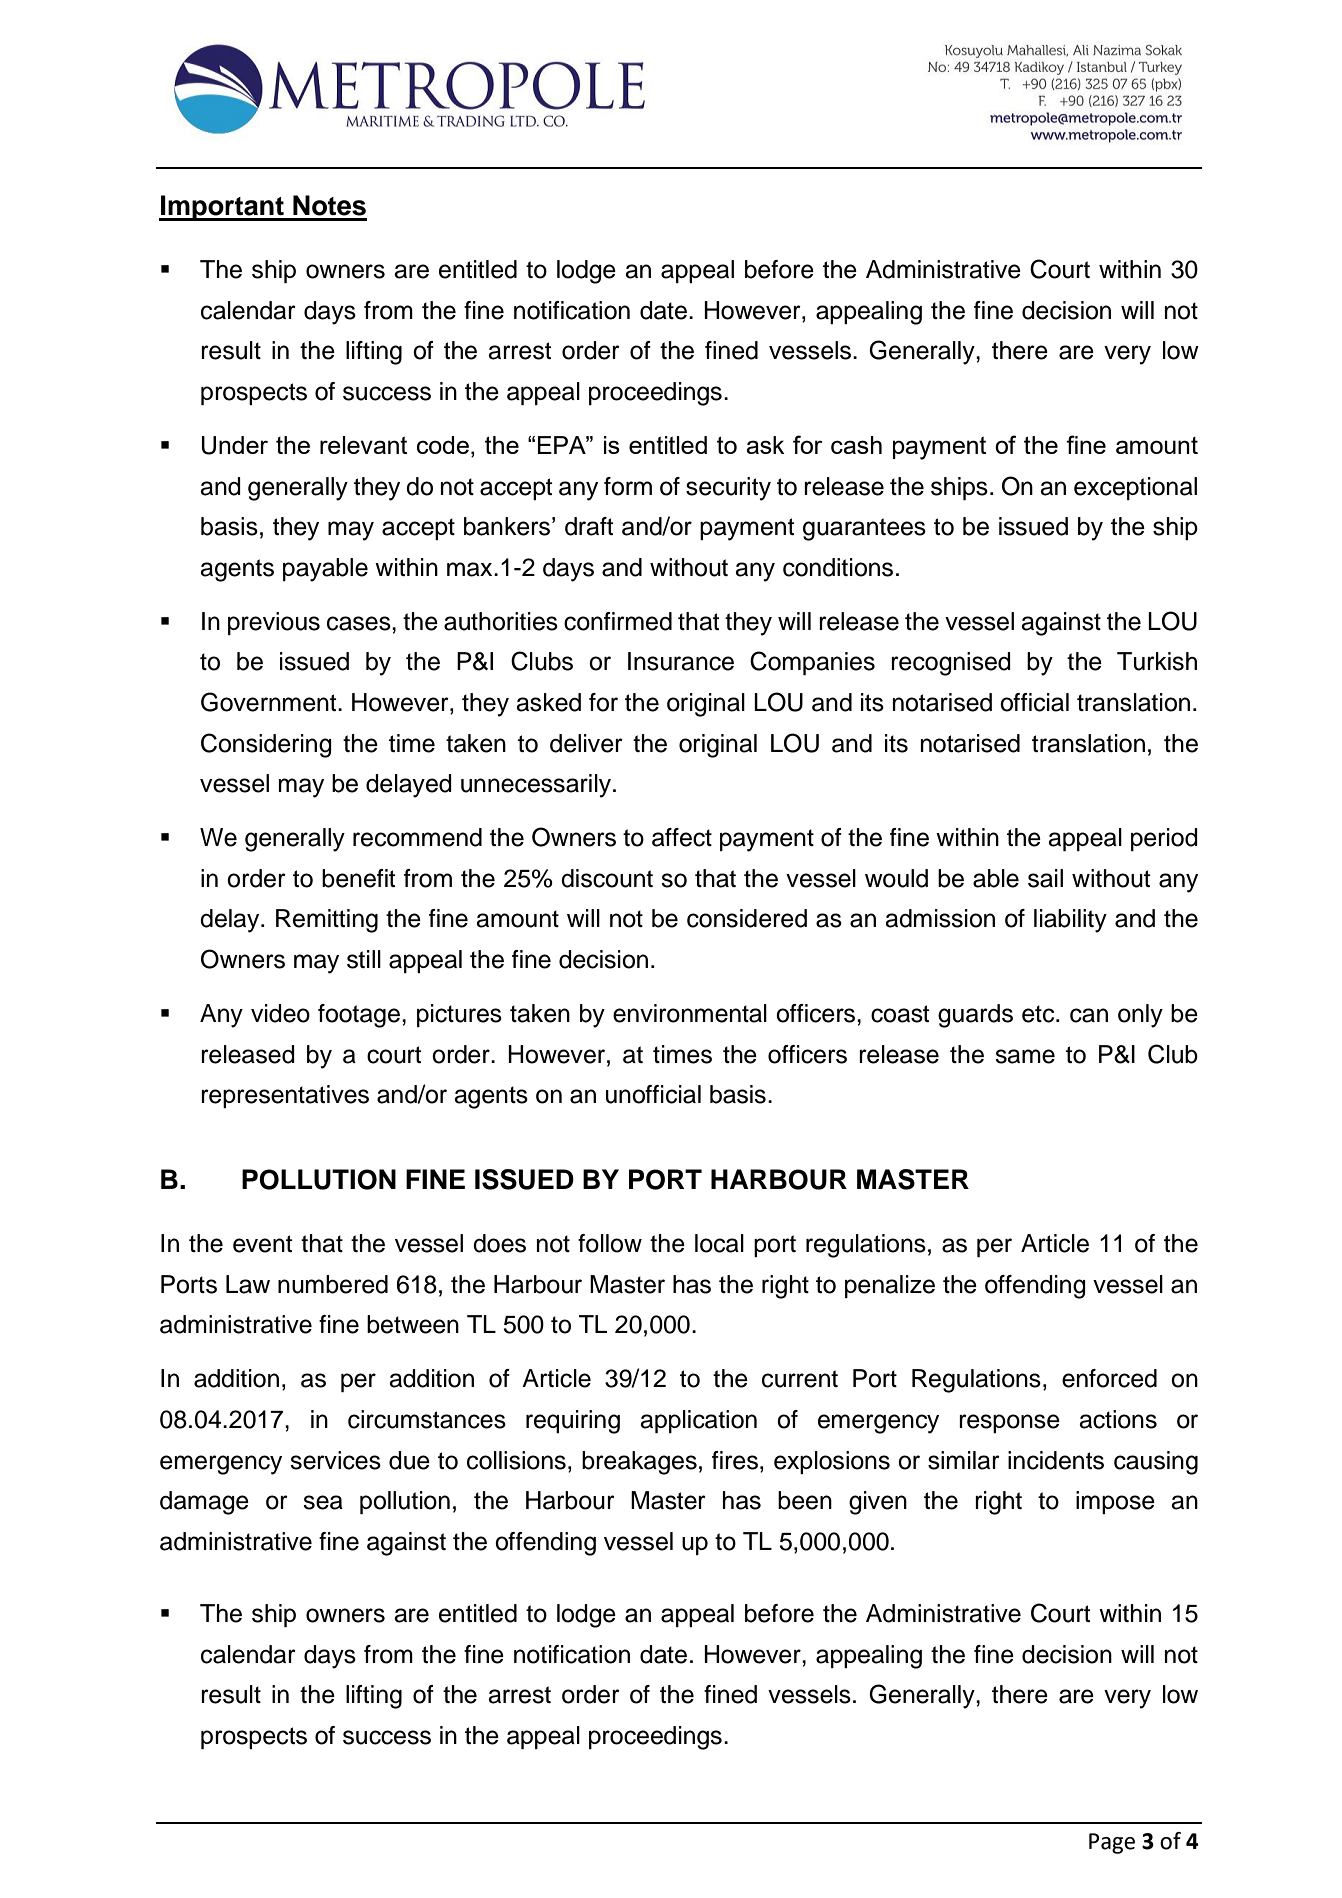 The height and width of the image is (1898, 1342). Describe the element at coordinates (1135, 488) in the image. I see `exceptional` at that location.
